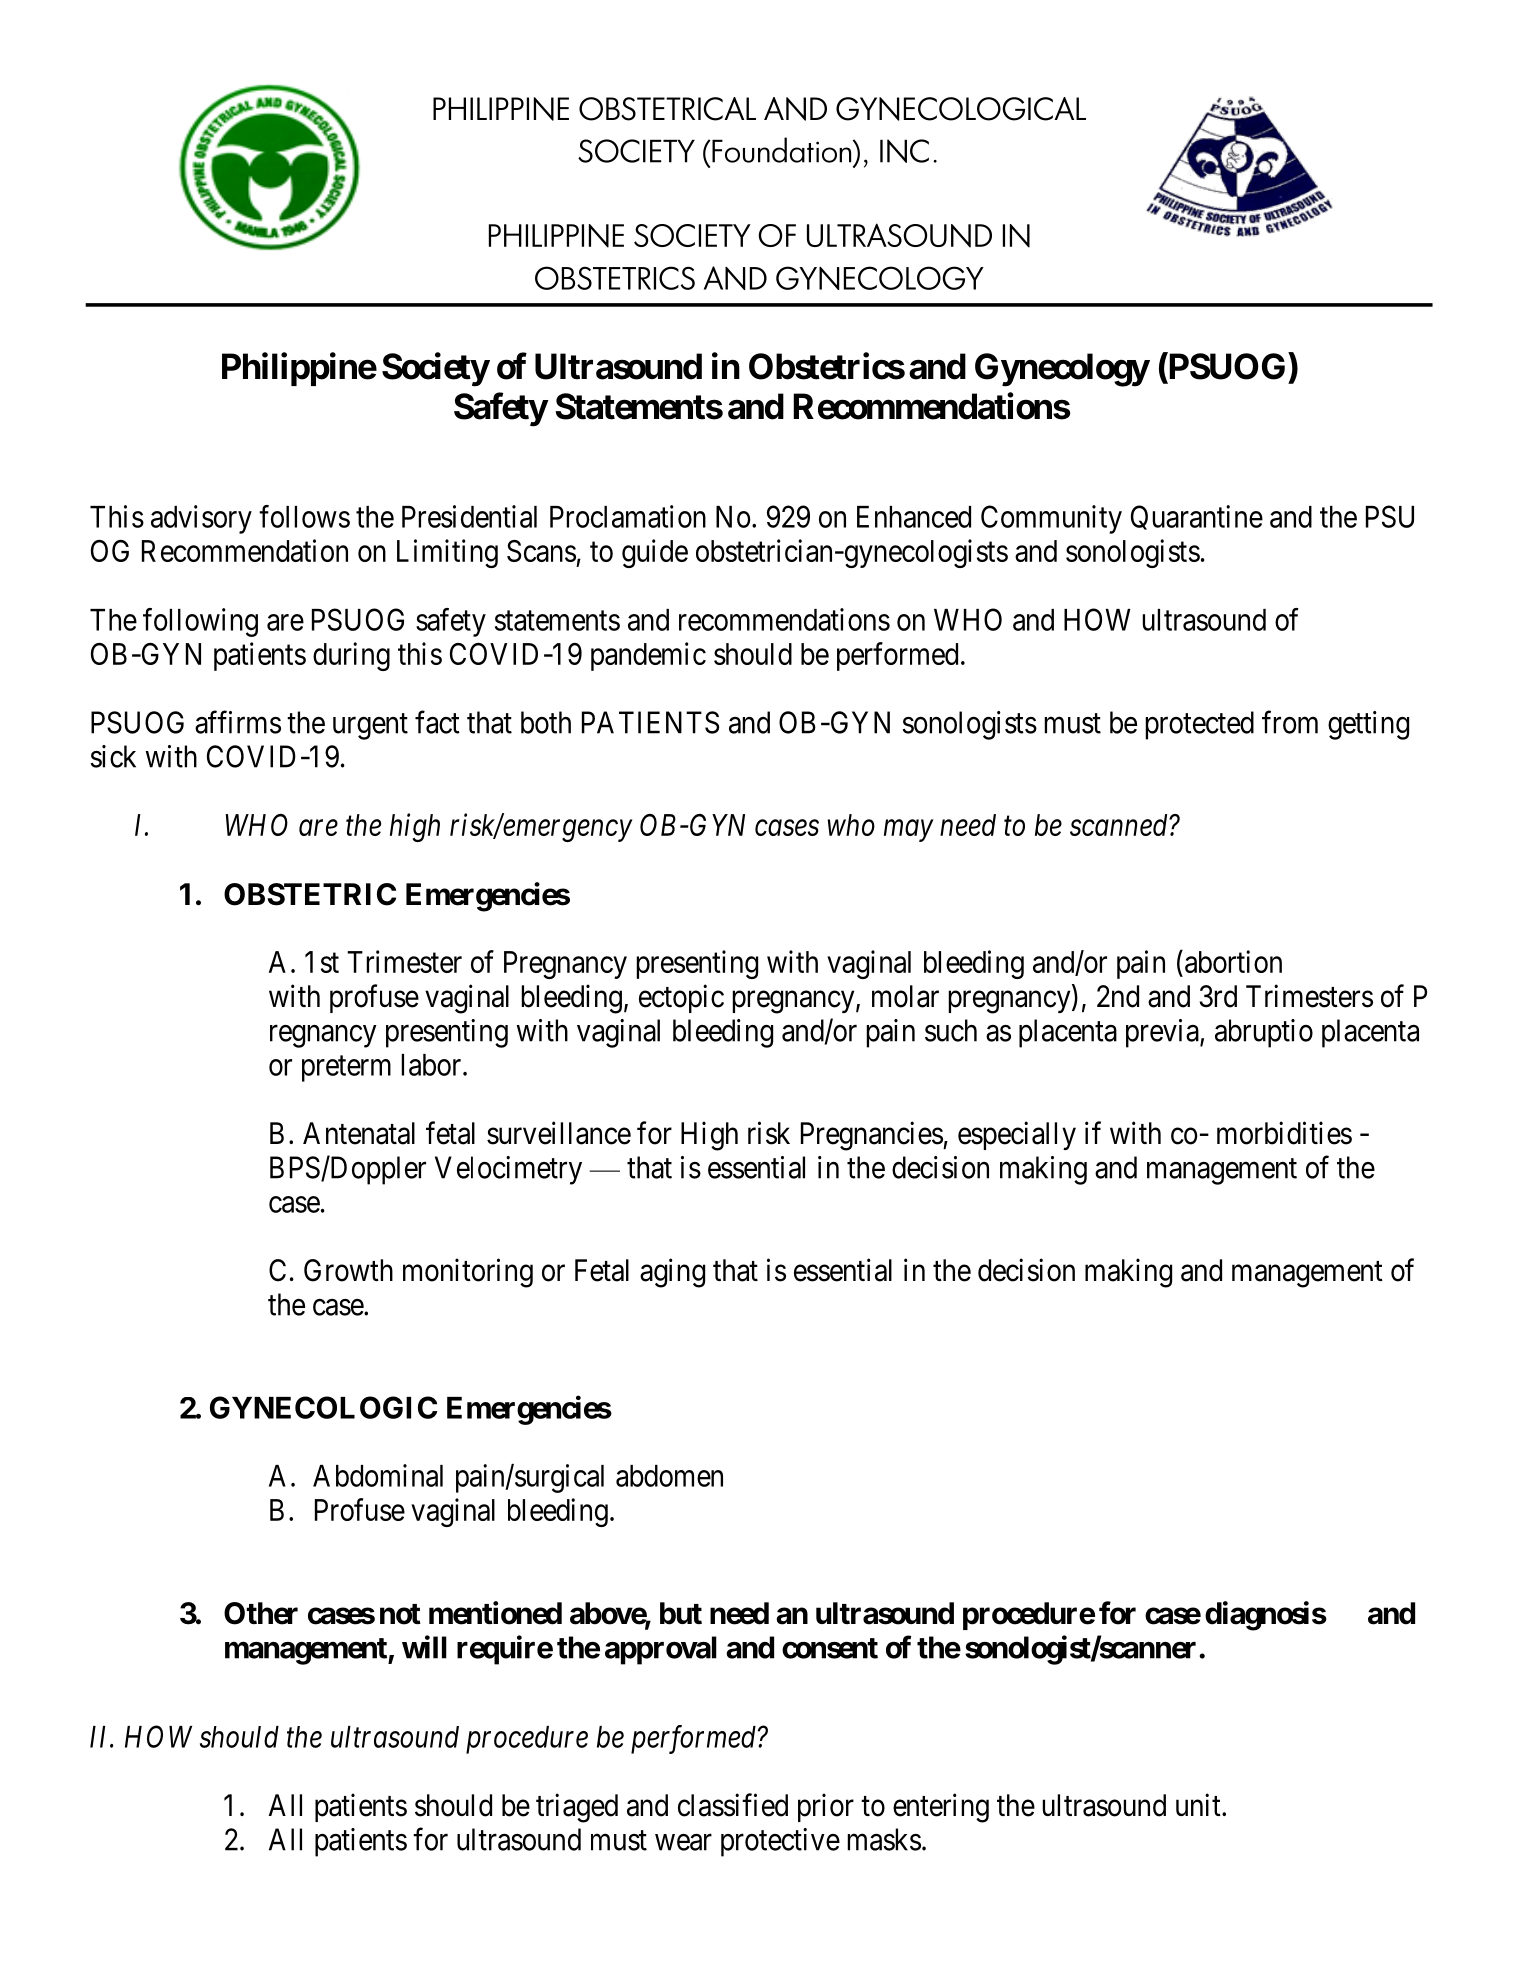  I want to click on Other, so click(261, 1613).
